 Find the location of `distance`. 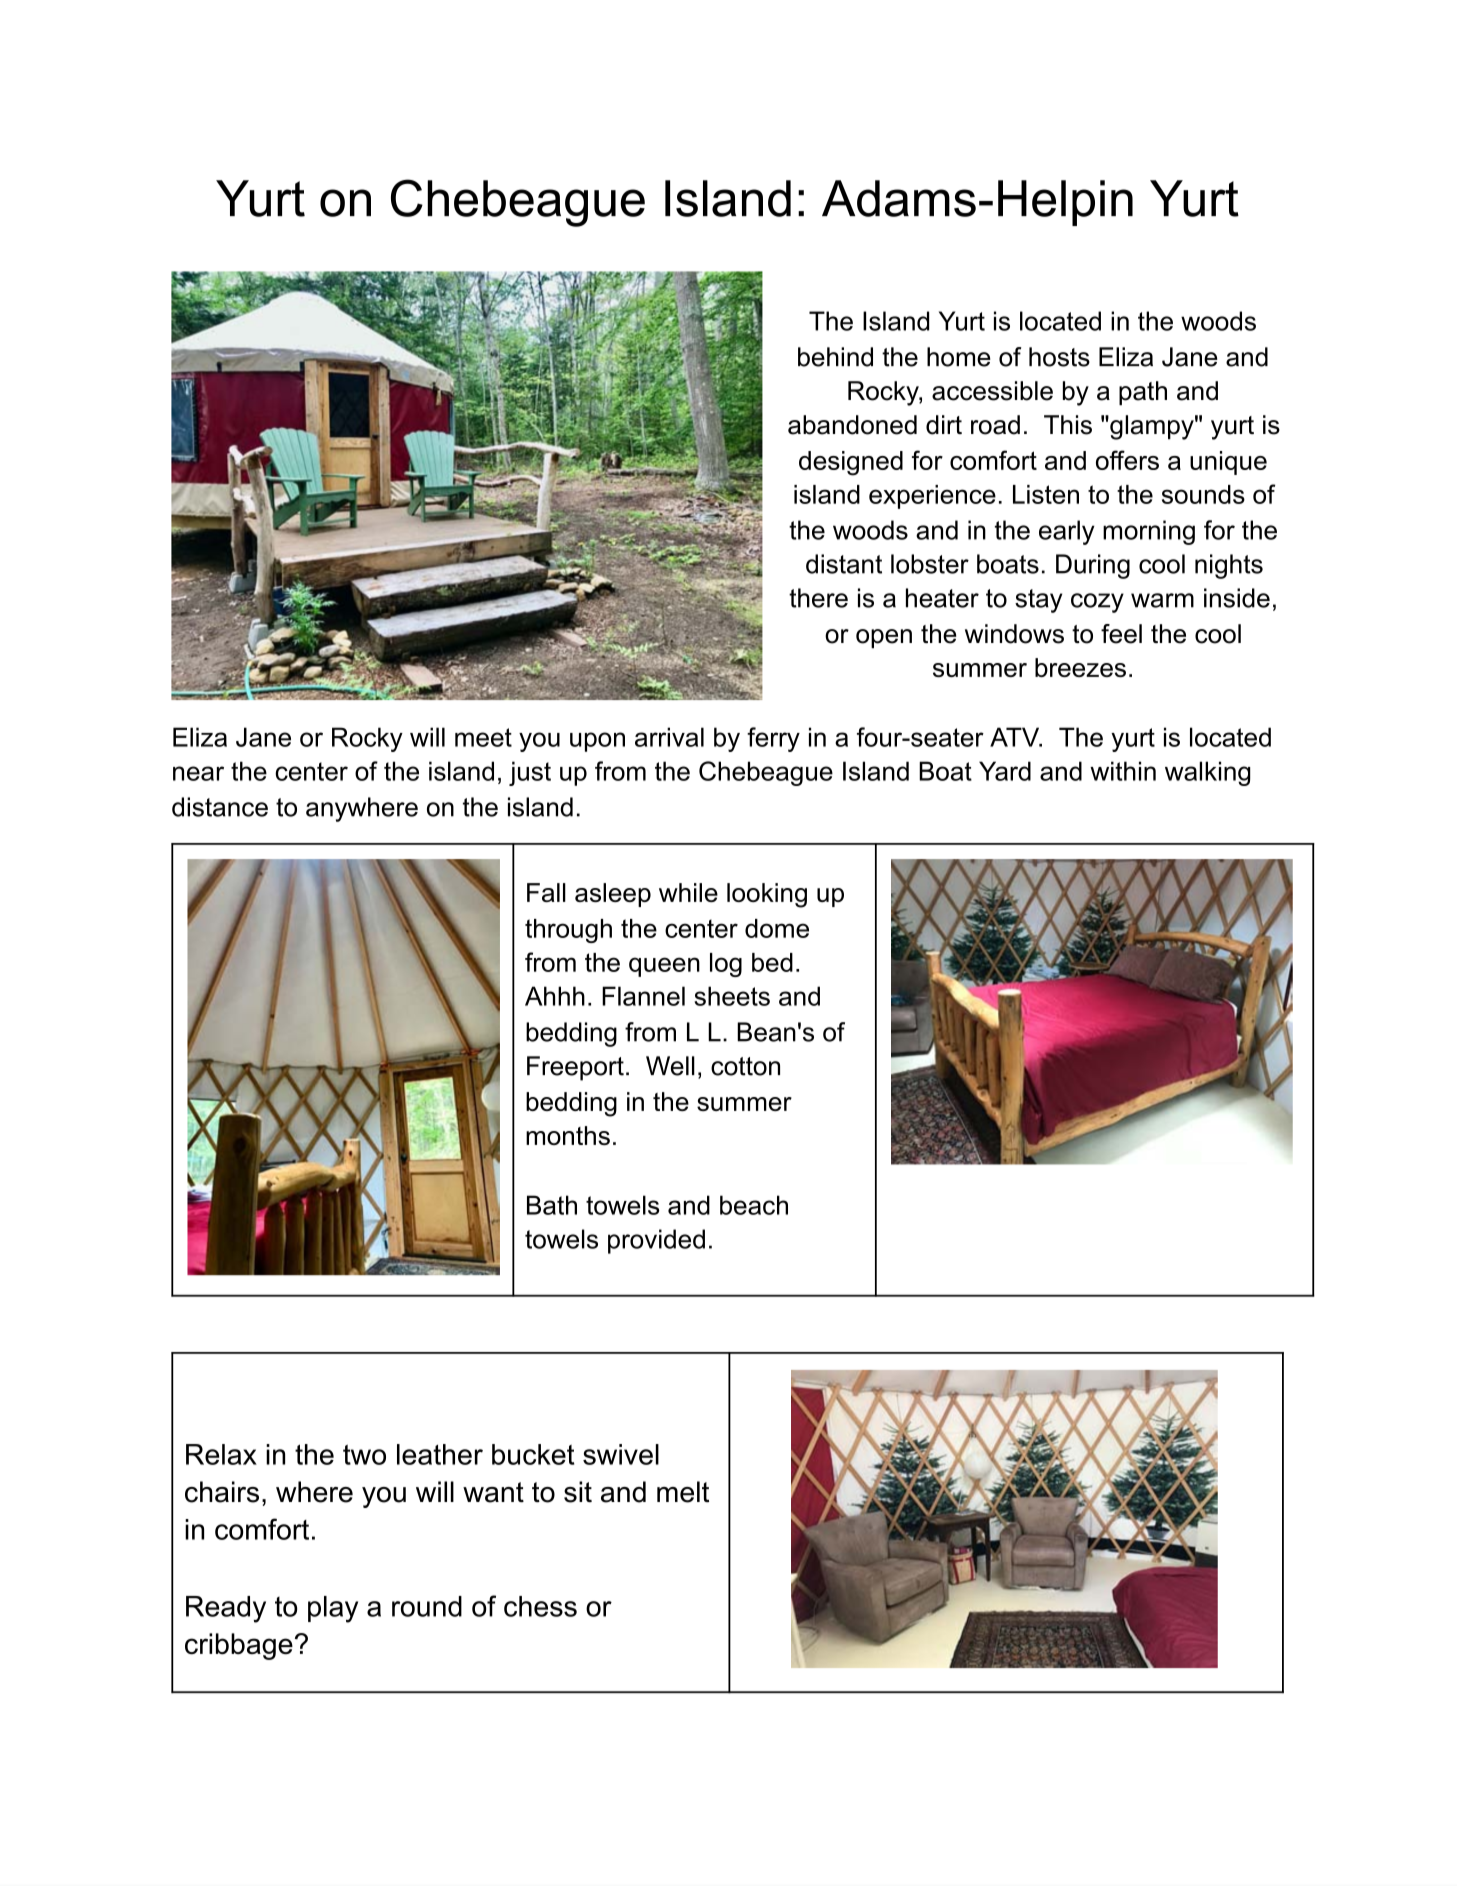

distance is located at coordinates (220, 807).
